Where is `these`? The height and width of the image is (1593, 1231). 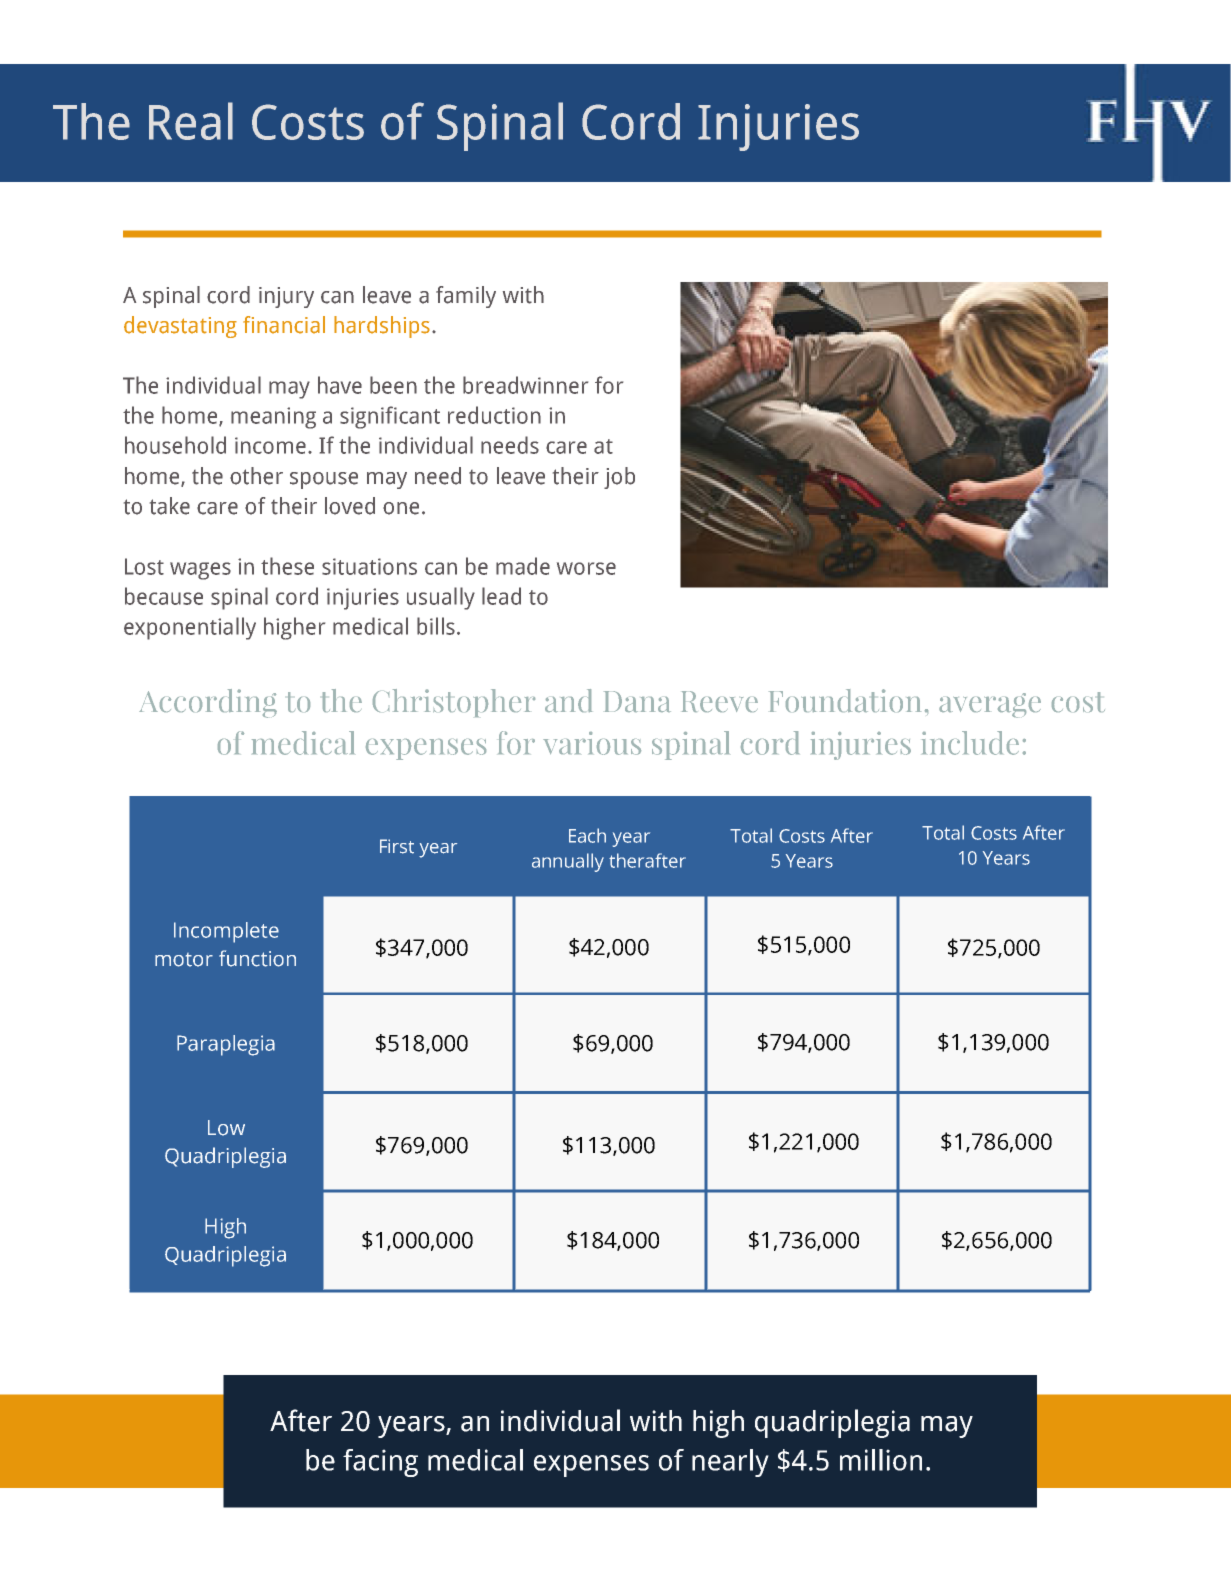
these is located at coordinates (287, 566).
